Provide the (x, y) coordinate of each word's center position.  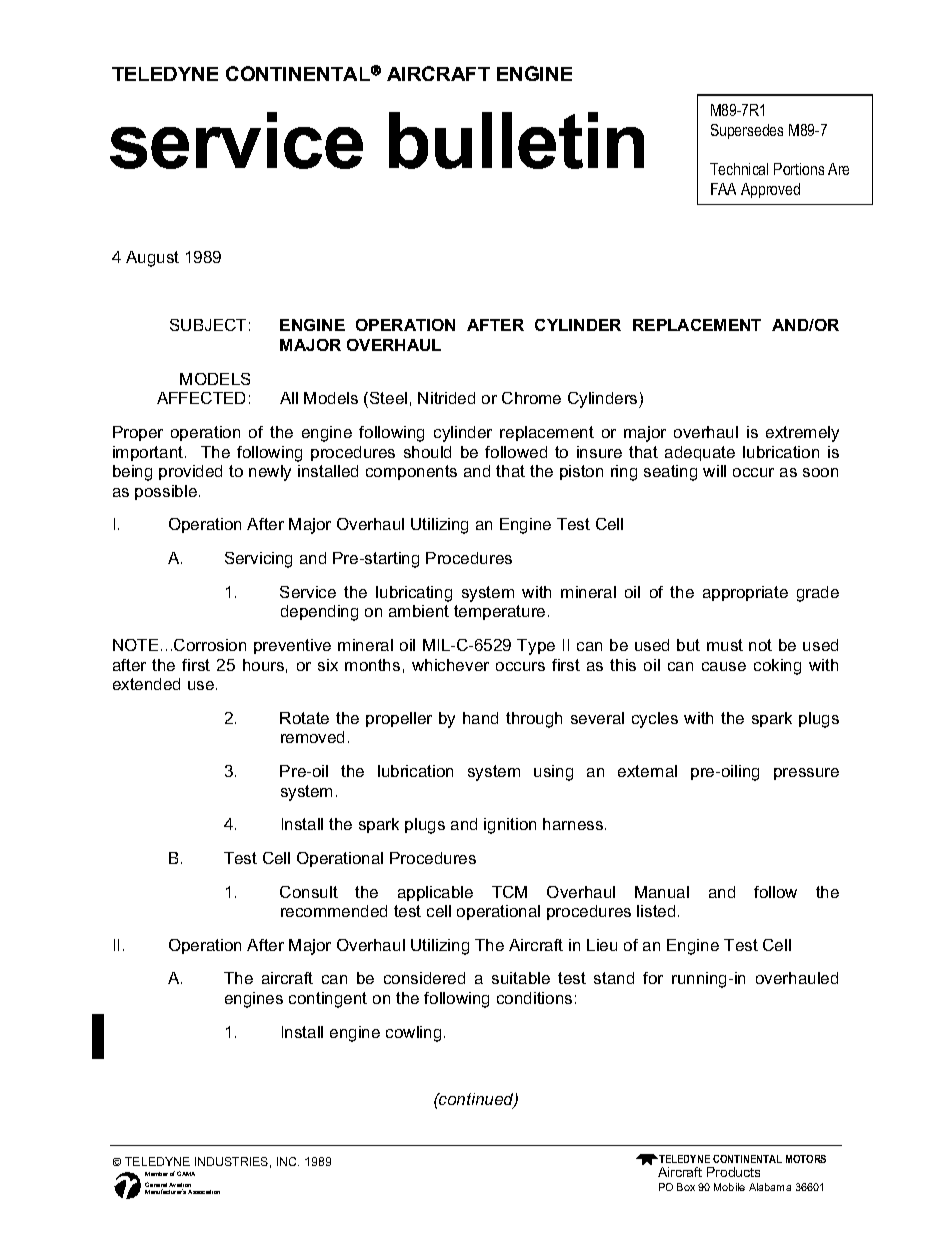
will (714, 471)
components (411, 472)
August (152, 259)
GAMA (186, 1173)
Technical (739, 169)
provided (190, 472)
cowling (413, 1034)
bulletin (516, 140)
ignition (510, 826)
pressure (806, 774)
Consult (309, 892)
